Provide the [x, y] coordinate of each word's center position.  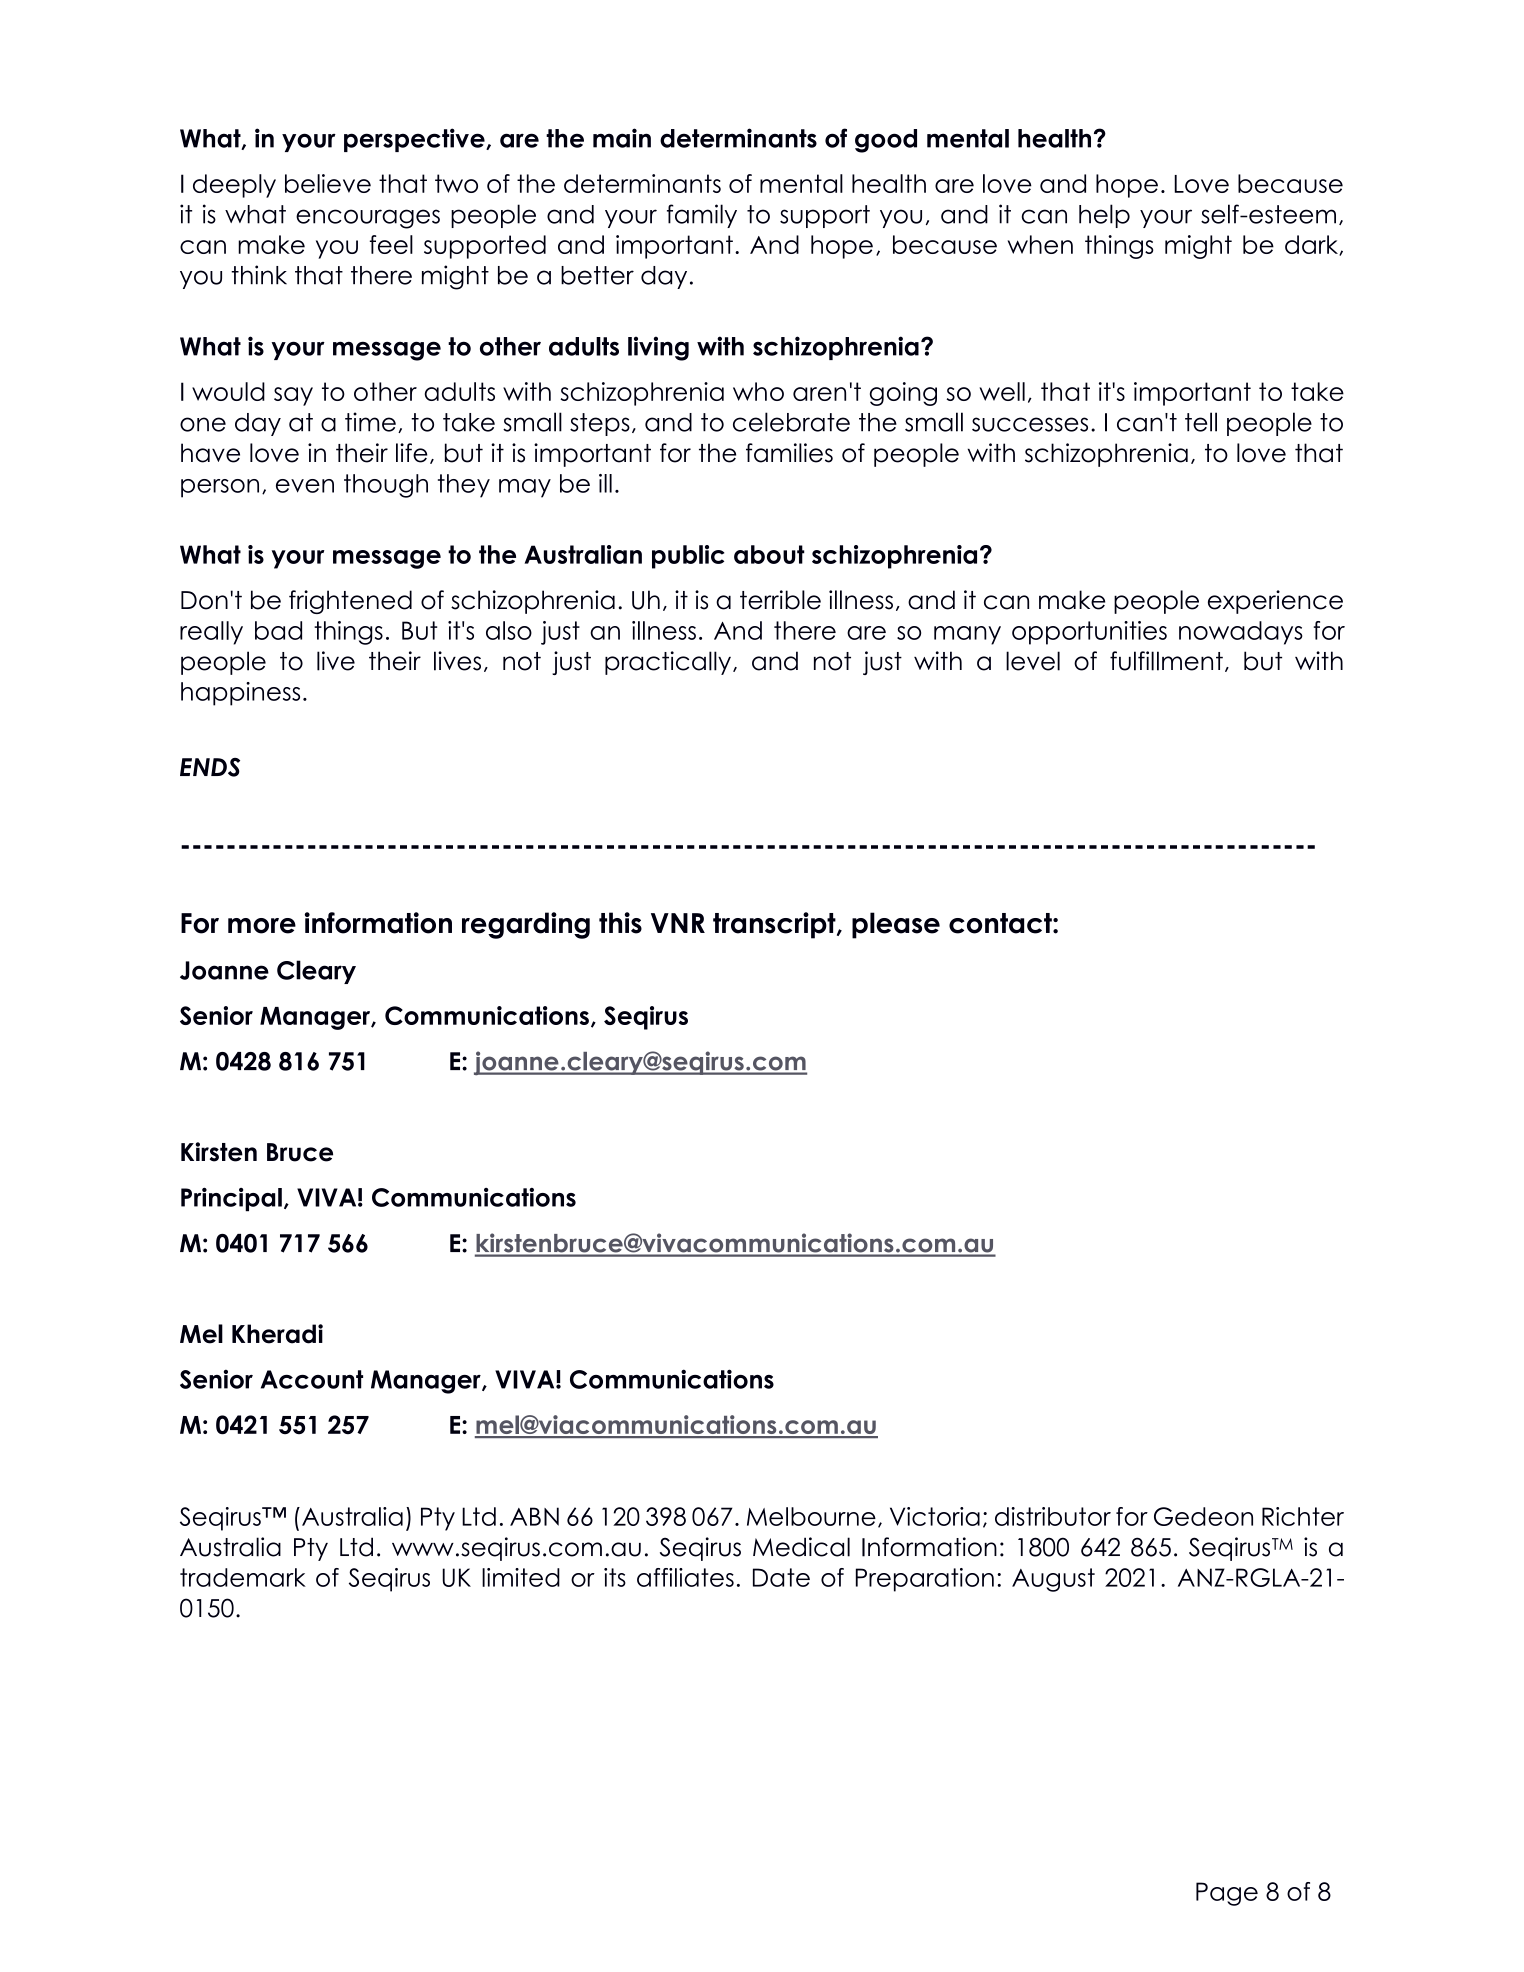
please [896, 925]
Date [781, 1577]
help [1104, 216]
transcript [775, 925]
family [702, 216]
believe [328, 183]
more [262, 926]
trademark [243, 1577]
